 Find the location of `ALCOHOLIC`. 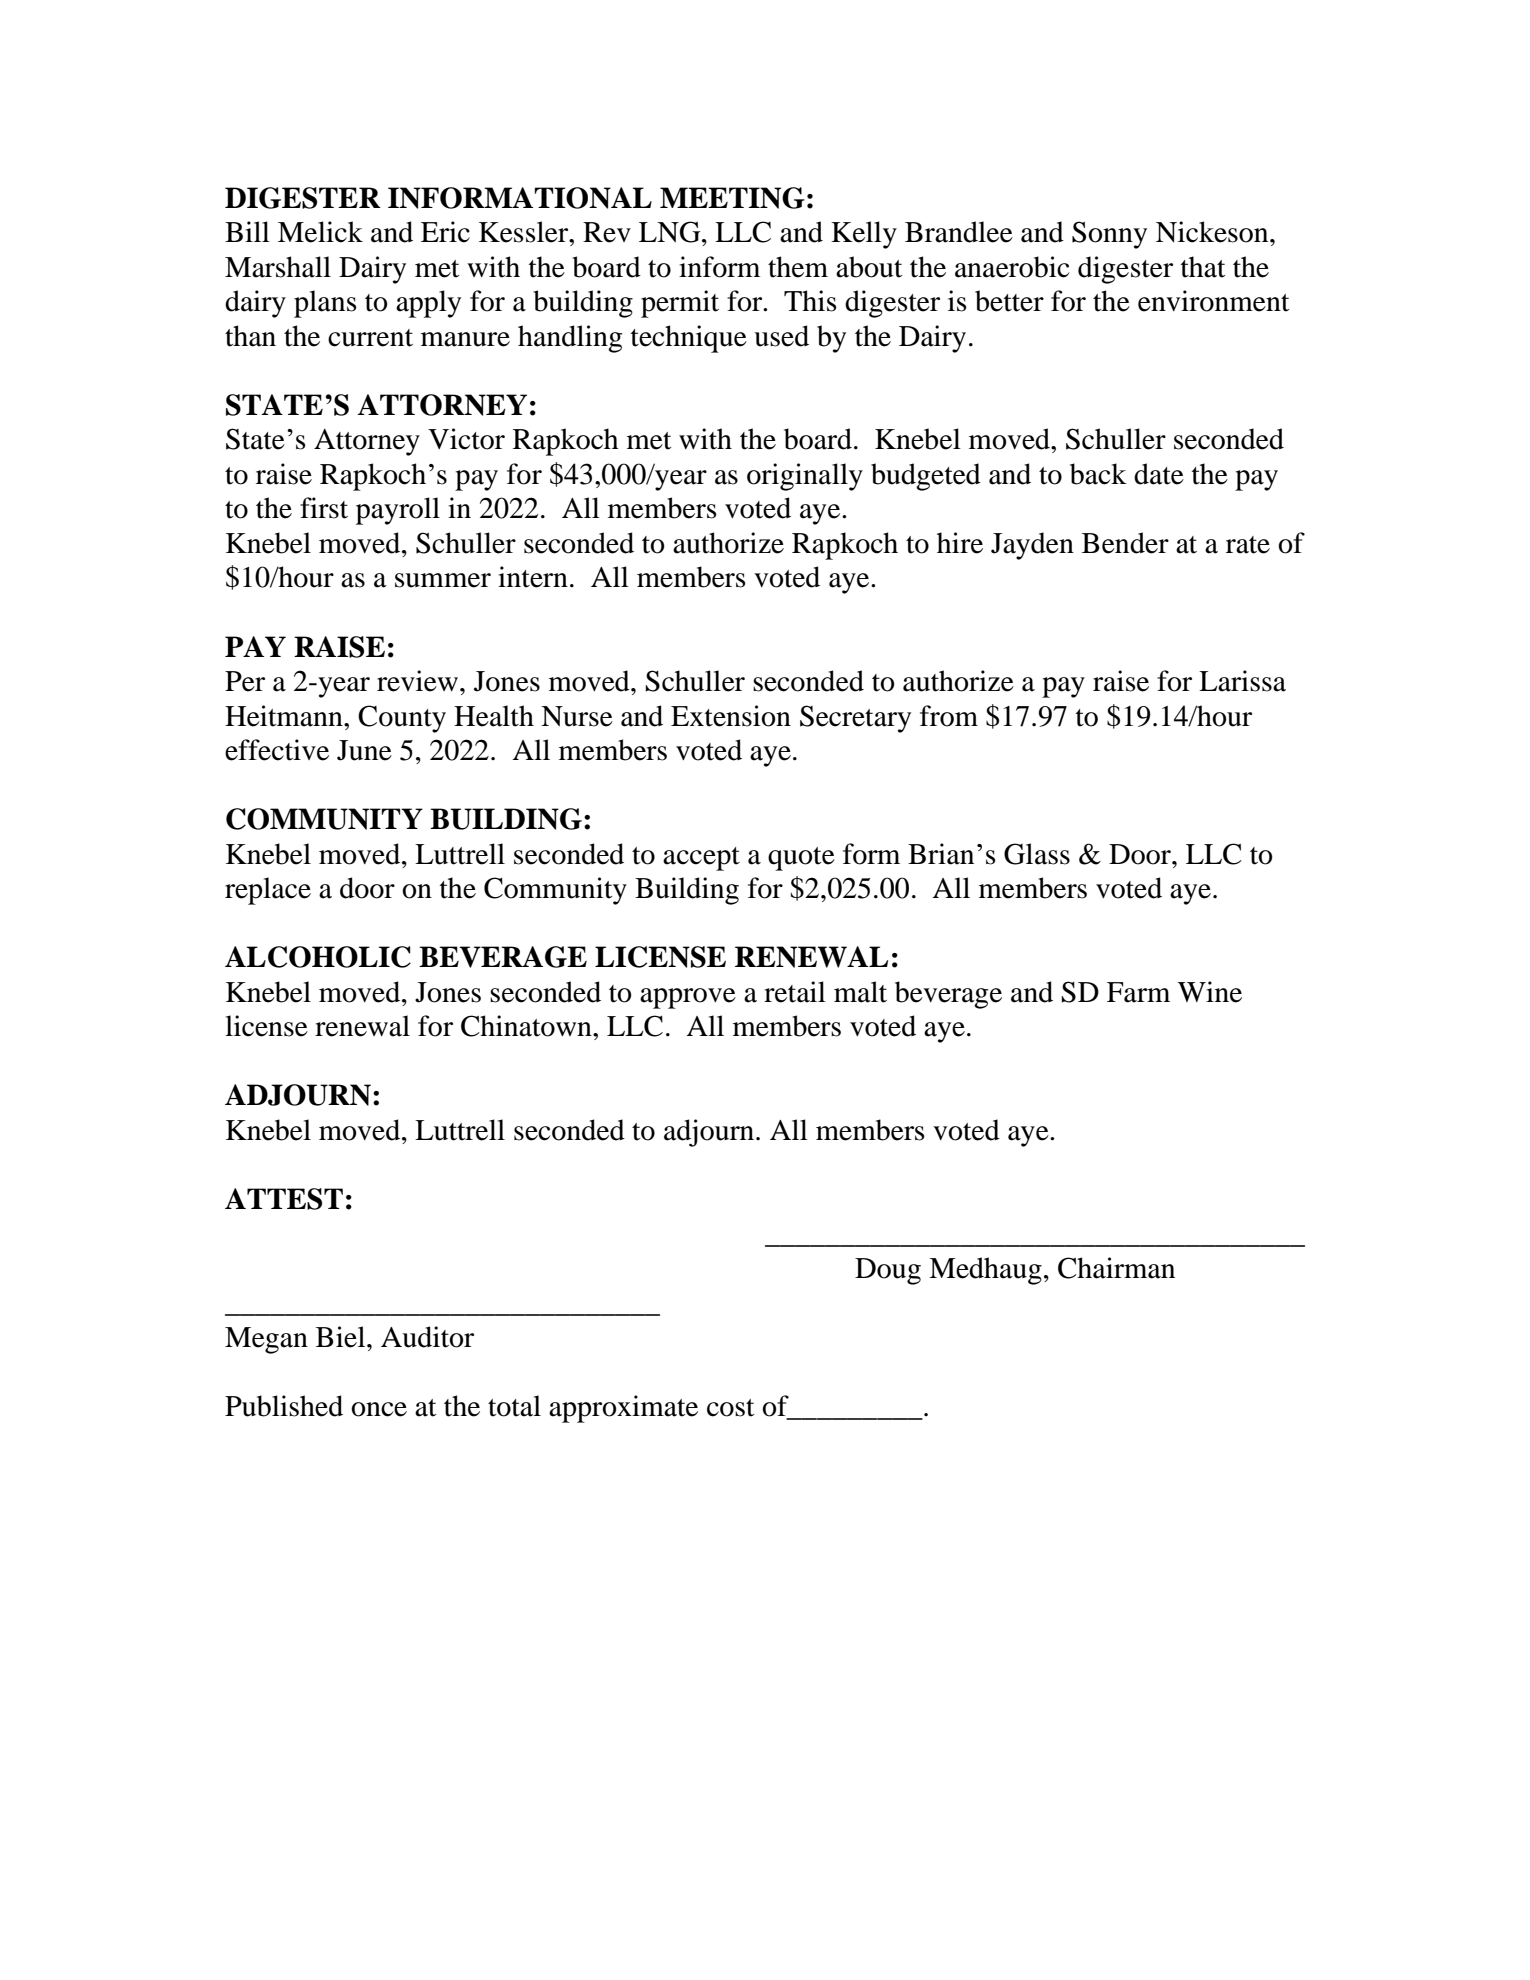

ALCOHOLIC is located at coordinates (318, 957).
